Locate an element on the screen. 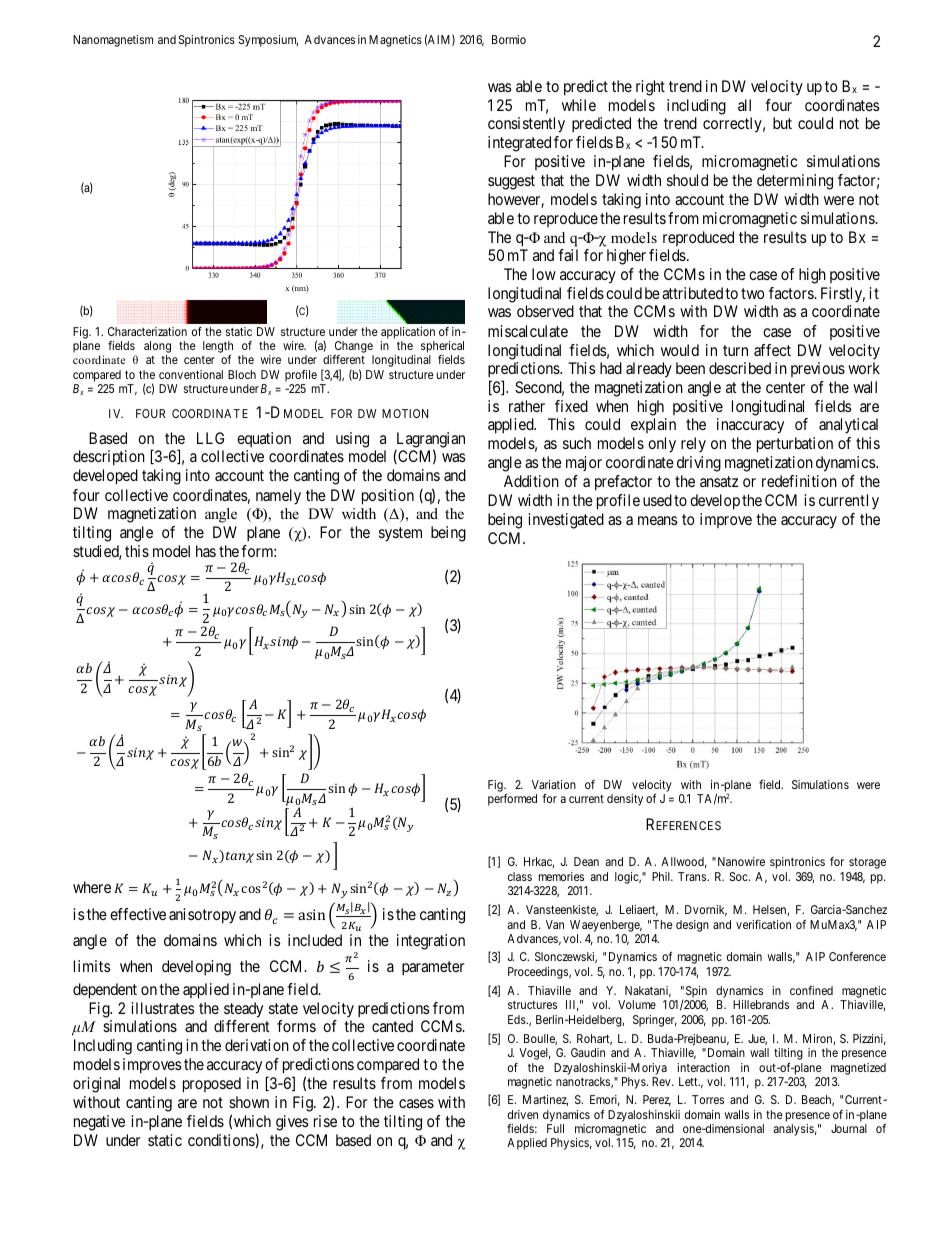 Image resolution: width=952 pixels, height=1233 pixels. redefinition is located at coordinates (799, 481).
